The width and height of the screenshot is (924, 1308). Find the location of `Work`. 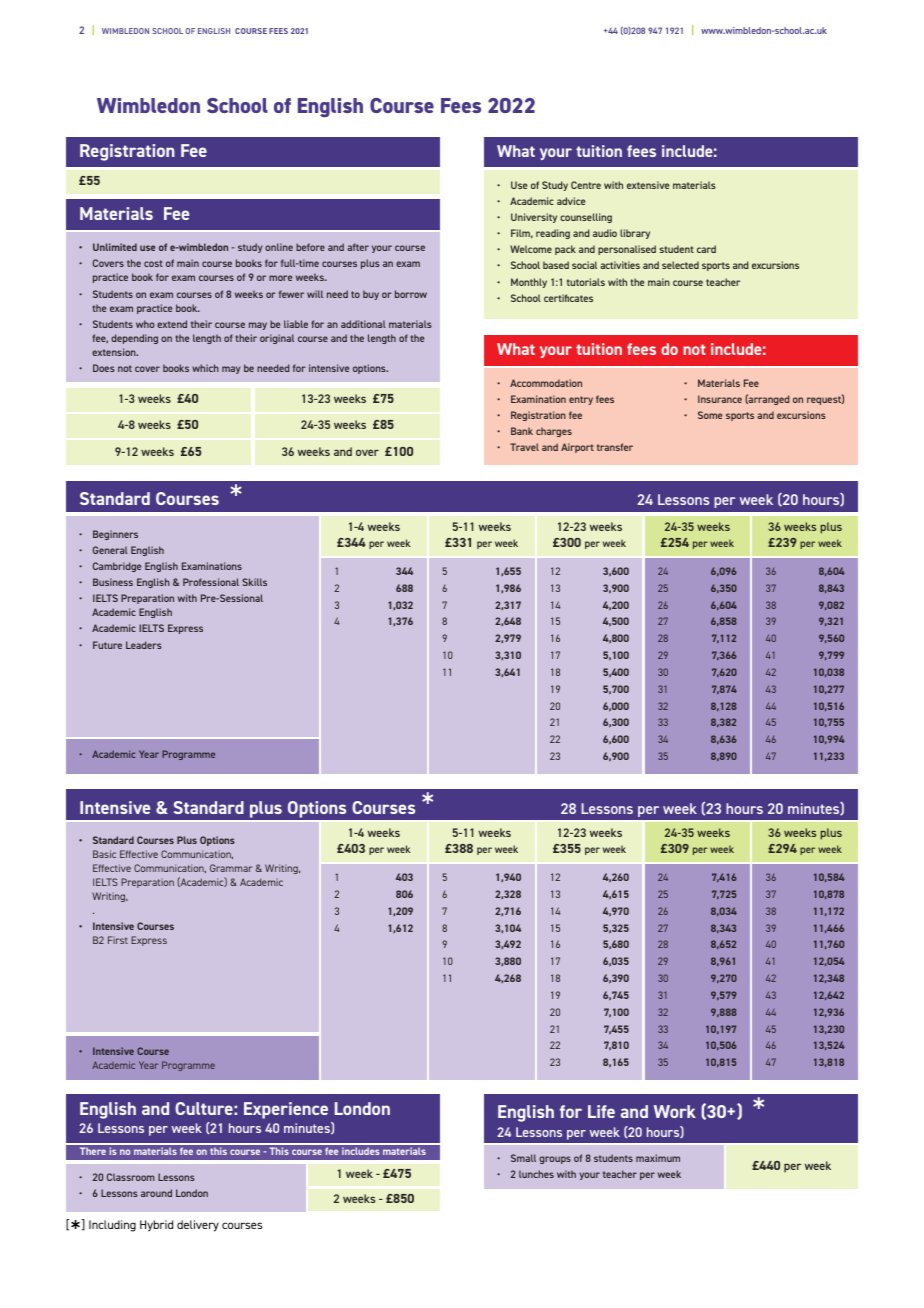

Work is located at coordinates (675, 1111).
